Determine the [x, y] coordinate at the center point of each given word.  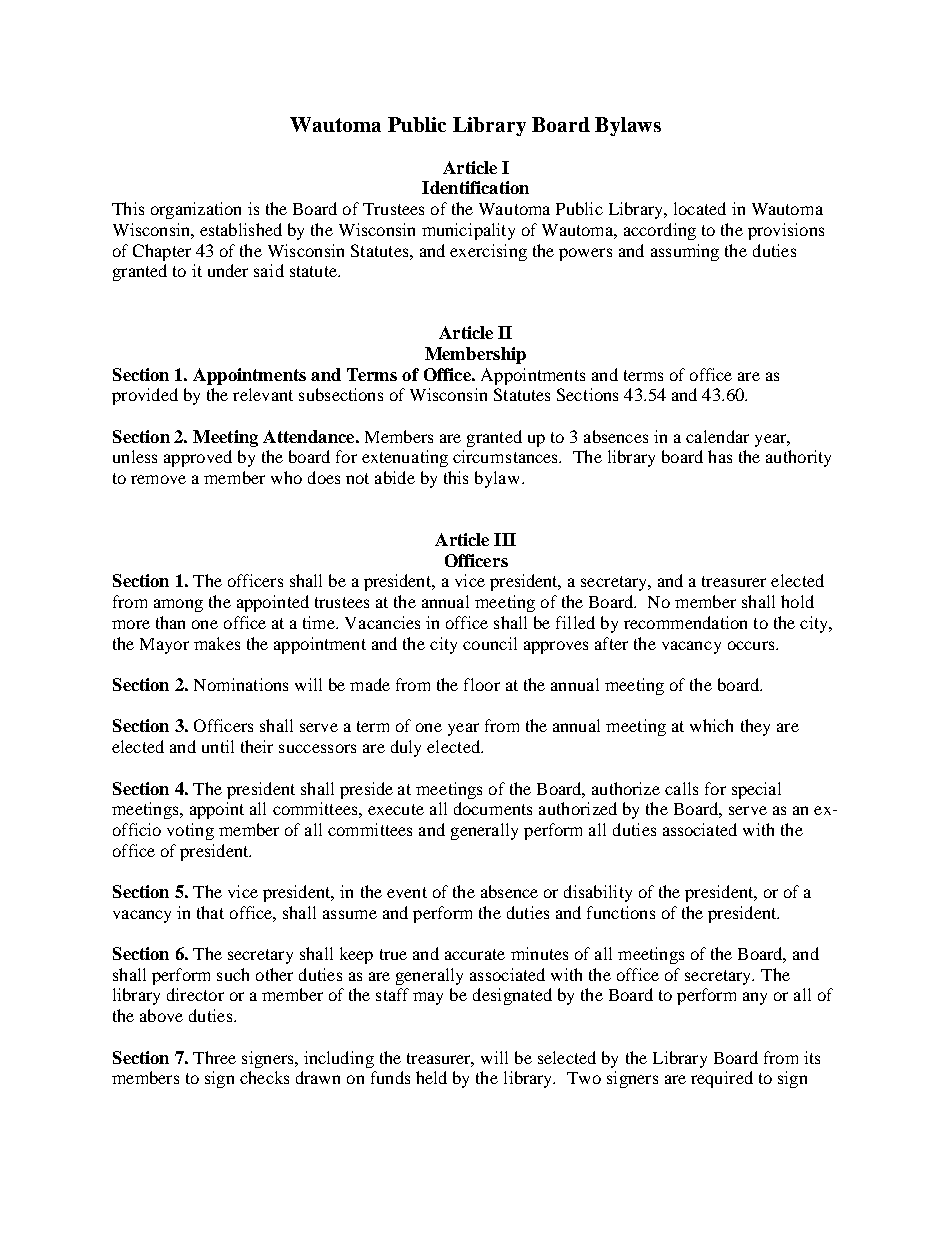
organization [196, 210]
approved [198, 458]
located [700, 208]
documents [493, 808]
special [756, 790]
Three [214, 1057]
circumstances [507, 456]
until [218, 746]
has [720, 456]
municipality [468, 231]
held [431, 1077]
